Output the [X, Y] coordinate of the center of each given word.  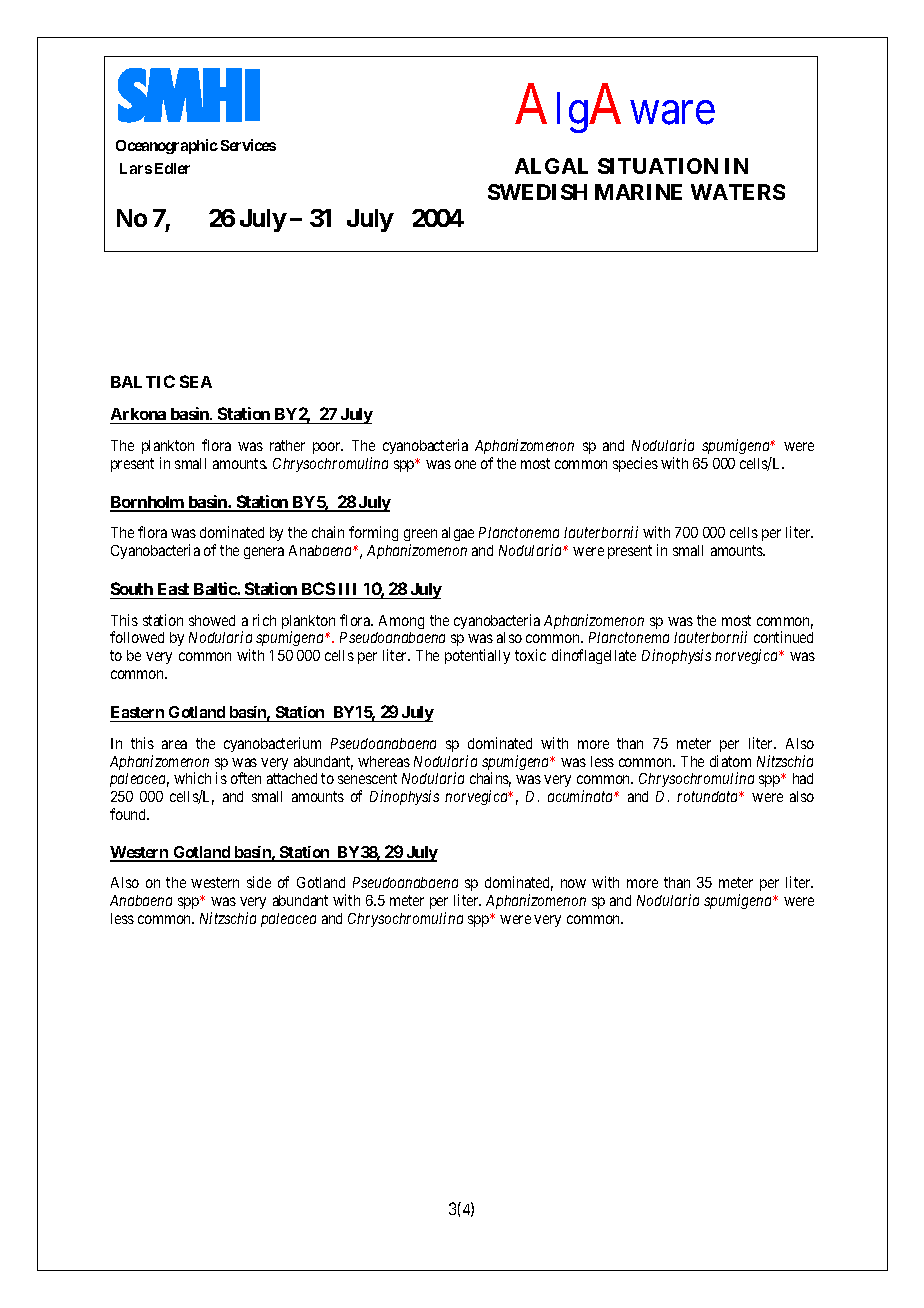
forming [373, 533]
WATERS [738, 192]
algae [458, 534]
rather [287, 445]
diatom [730, 761]
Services [248, 145]
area [174, 744]
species [635, 464]
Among [401, 622]
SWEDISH [537, 192]
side [259, 882]
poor [328, 448]
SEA [196, 381]
